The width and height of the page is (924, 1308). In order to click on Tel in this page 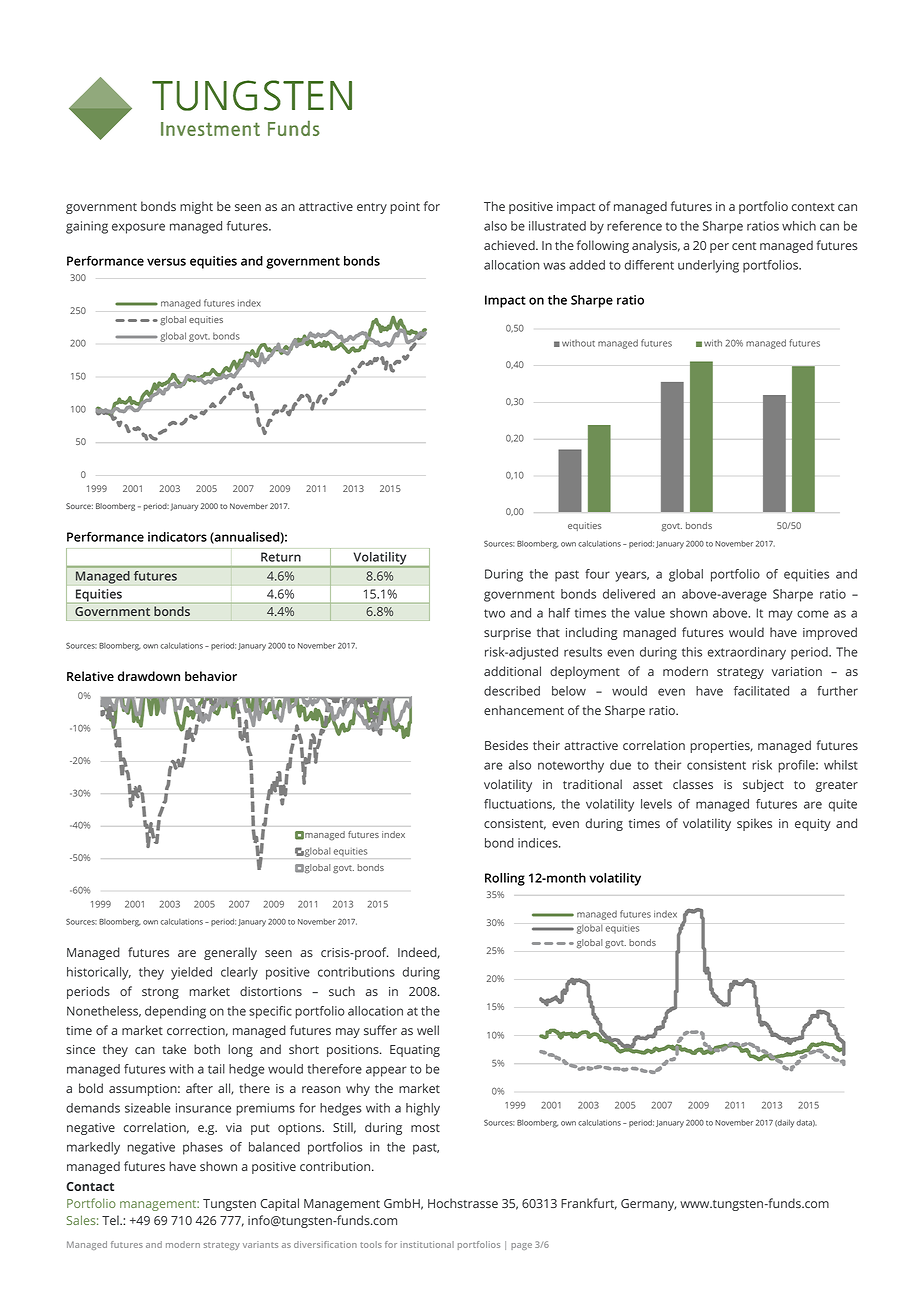, I will do `click(111, 1220)`.
